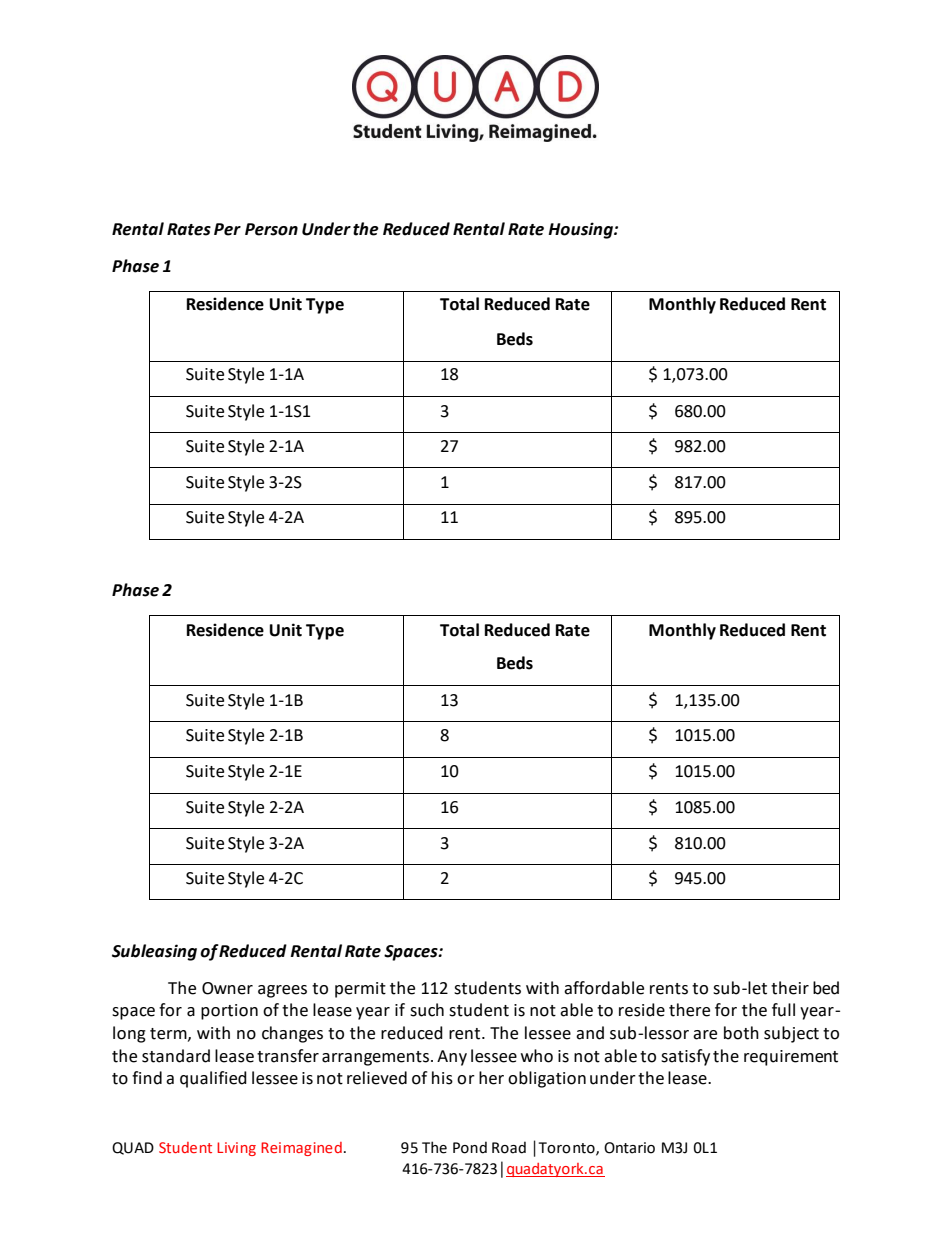  What do you see at coordinates (629, 1148) in the document?
I see `Ontario` at bounding box center [629, 1148].
